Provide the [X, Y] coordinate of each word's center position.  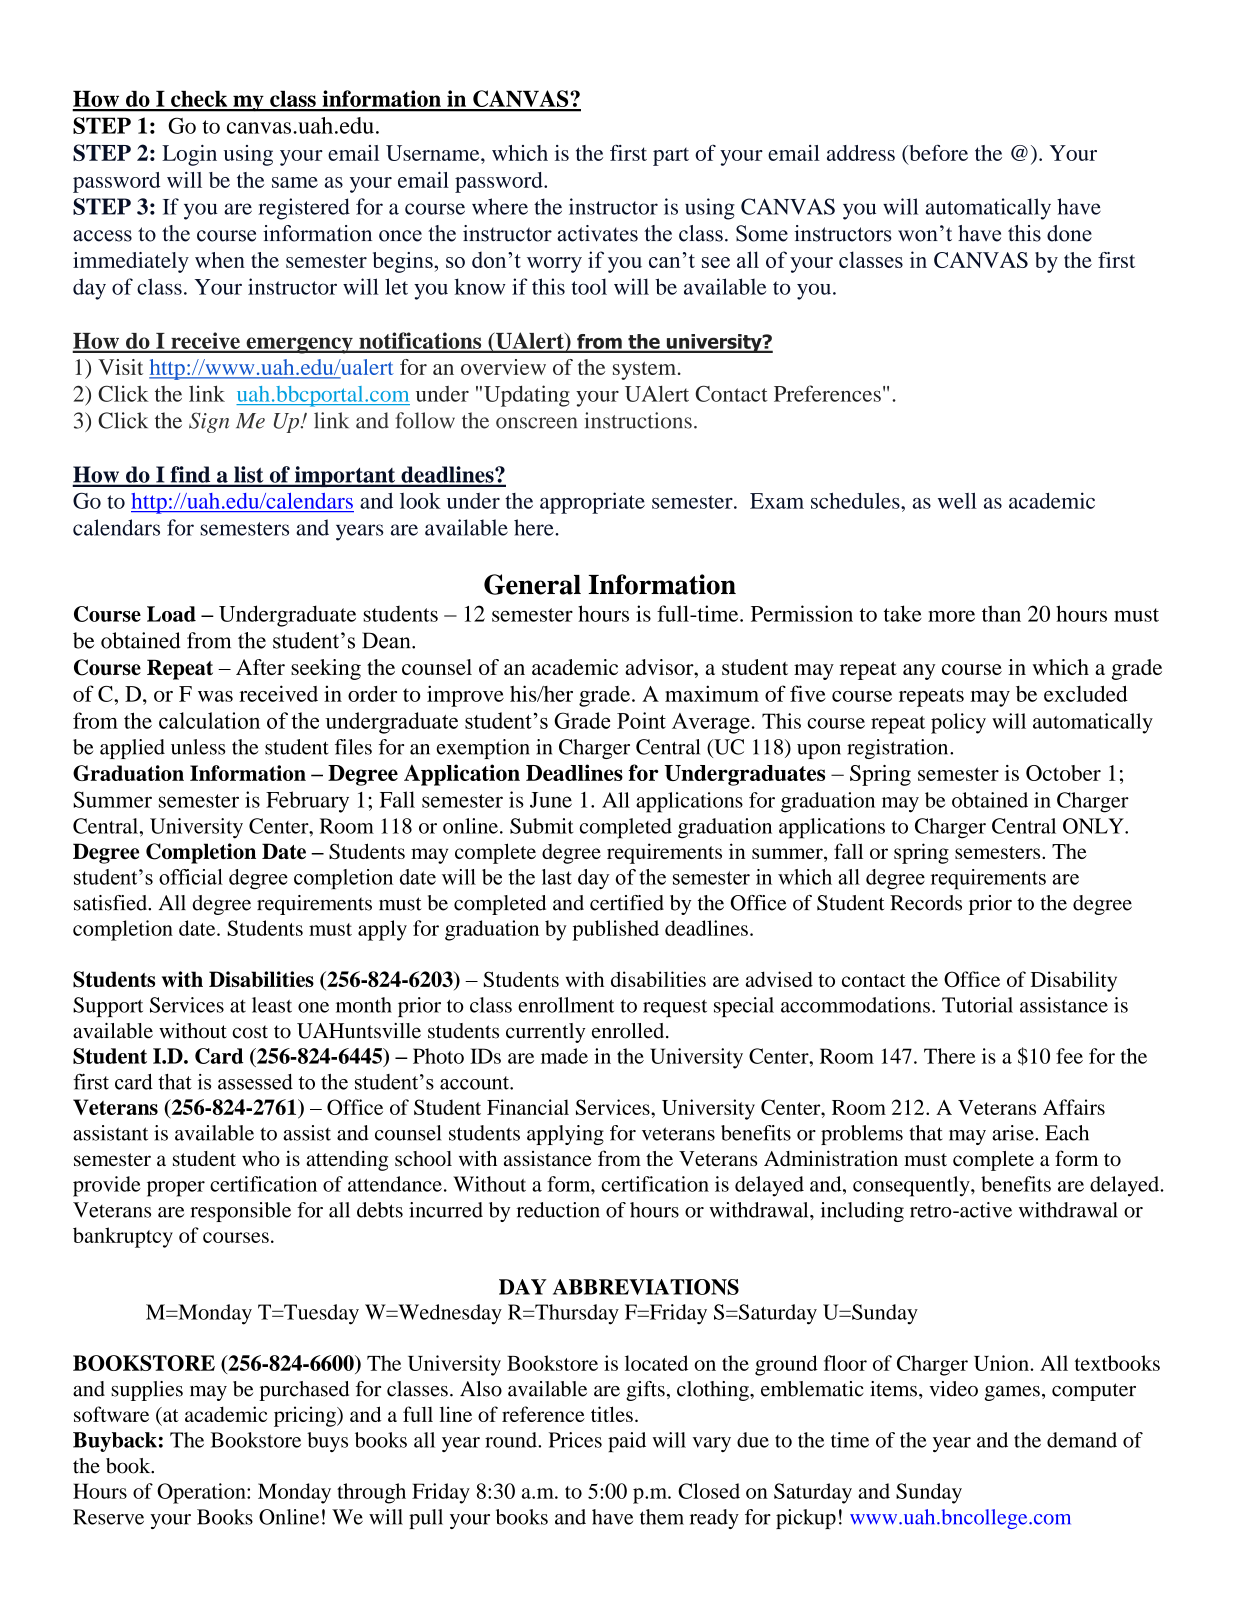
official [191, 877]
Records [926, 903]
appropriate [592, 503]
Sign [209, 422]
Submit [542, 826]
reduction [558, 1210]
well [957, 500]
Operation [202, 1493]
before [937, 152]
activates [597, 233]
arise [1014, 1133]
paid [627, 1442]
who [261, 1158]
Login [189, 155]
